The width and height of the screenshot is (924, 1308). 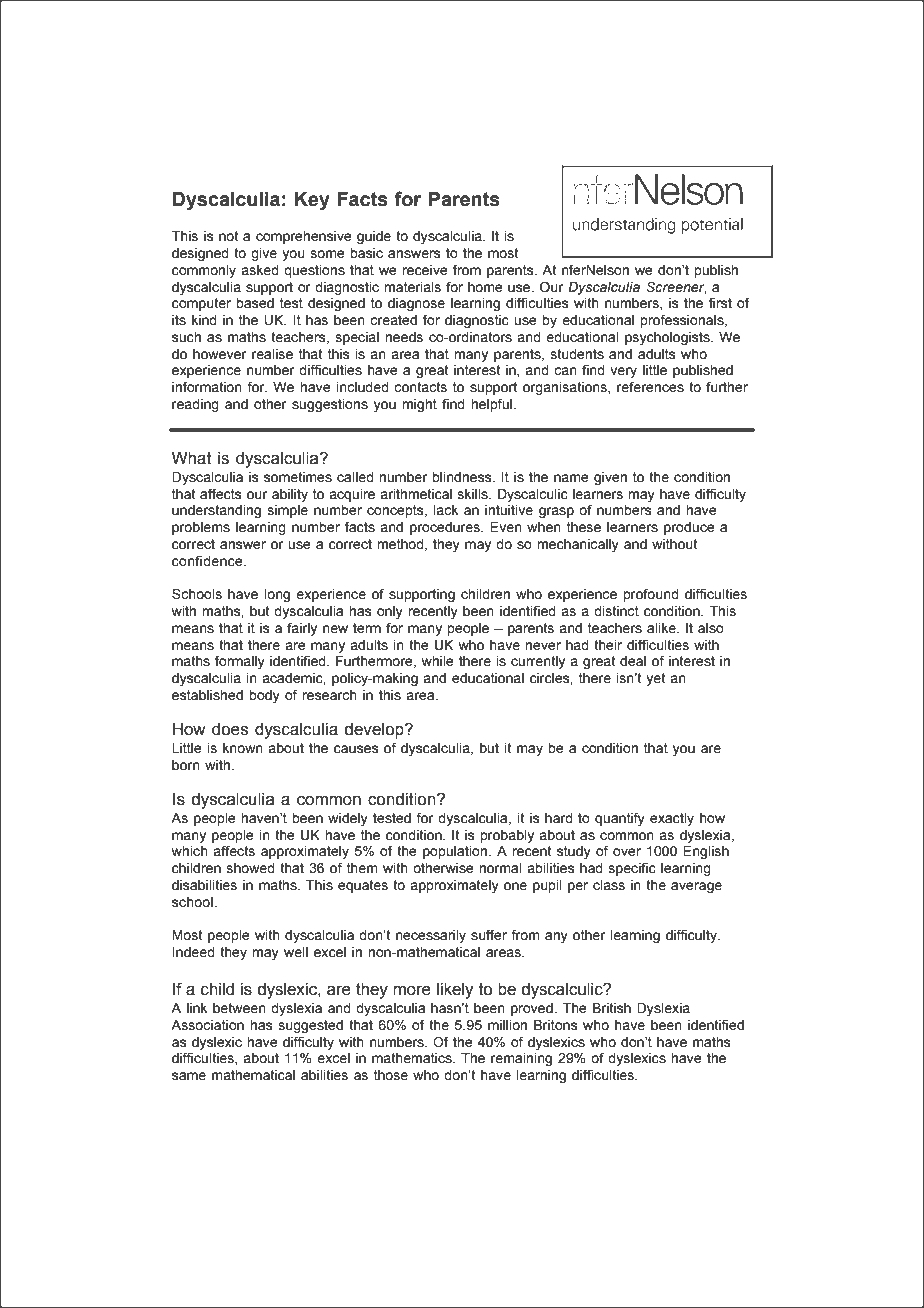 I want to click on not, so click(x=228, y=236).
